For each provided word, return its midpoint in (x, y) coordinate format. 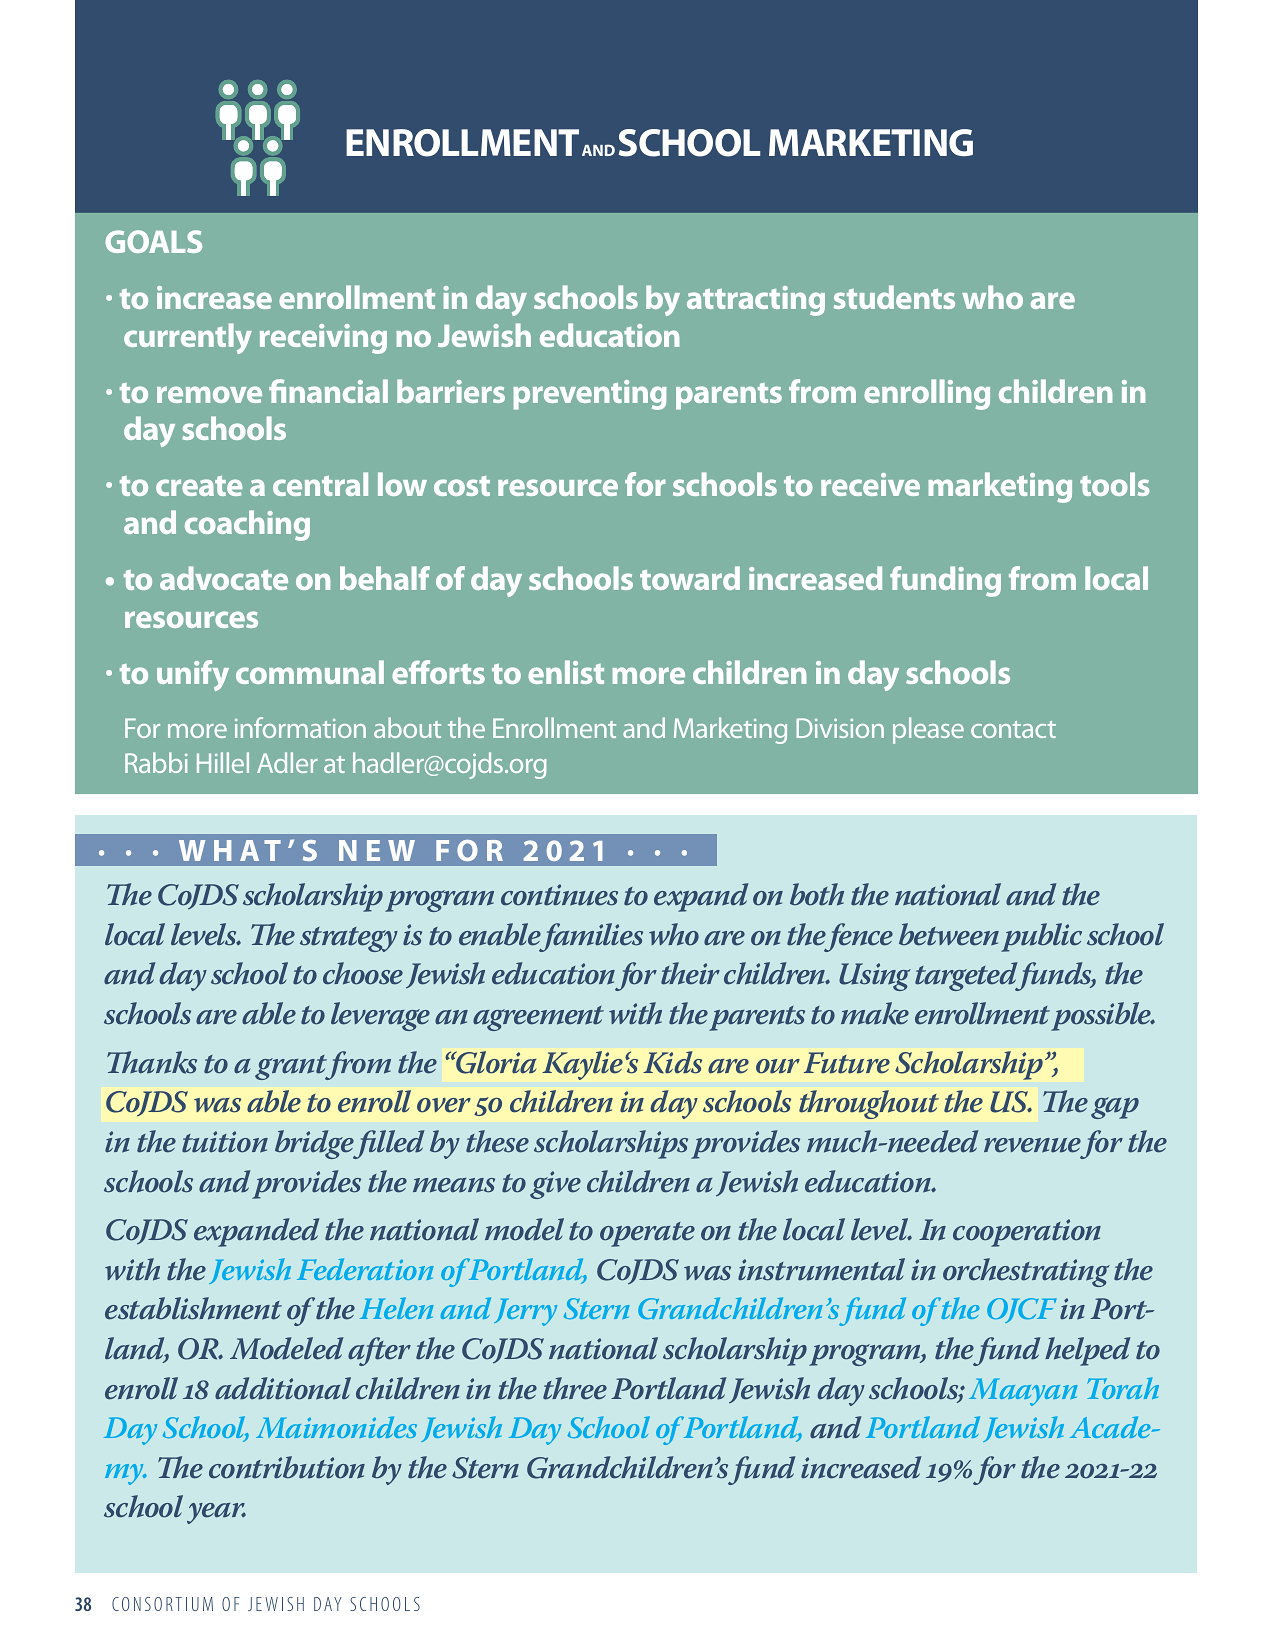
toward (690, 578)
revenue (1032, 1145)
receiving (323, 339)
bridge (315, 1144)
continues (559, 895)
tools (1115, 484)
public (1041, 937)
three (575, 1388)
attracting (756, 301)
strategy (349, 939)
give (555, 1185)
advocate (224, 578)
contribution (287, 1467)
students (894, 297)
